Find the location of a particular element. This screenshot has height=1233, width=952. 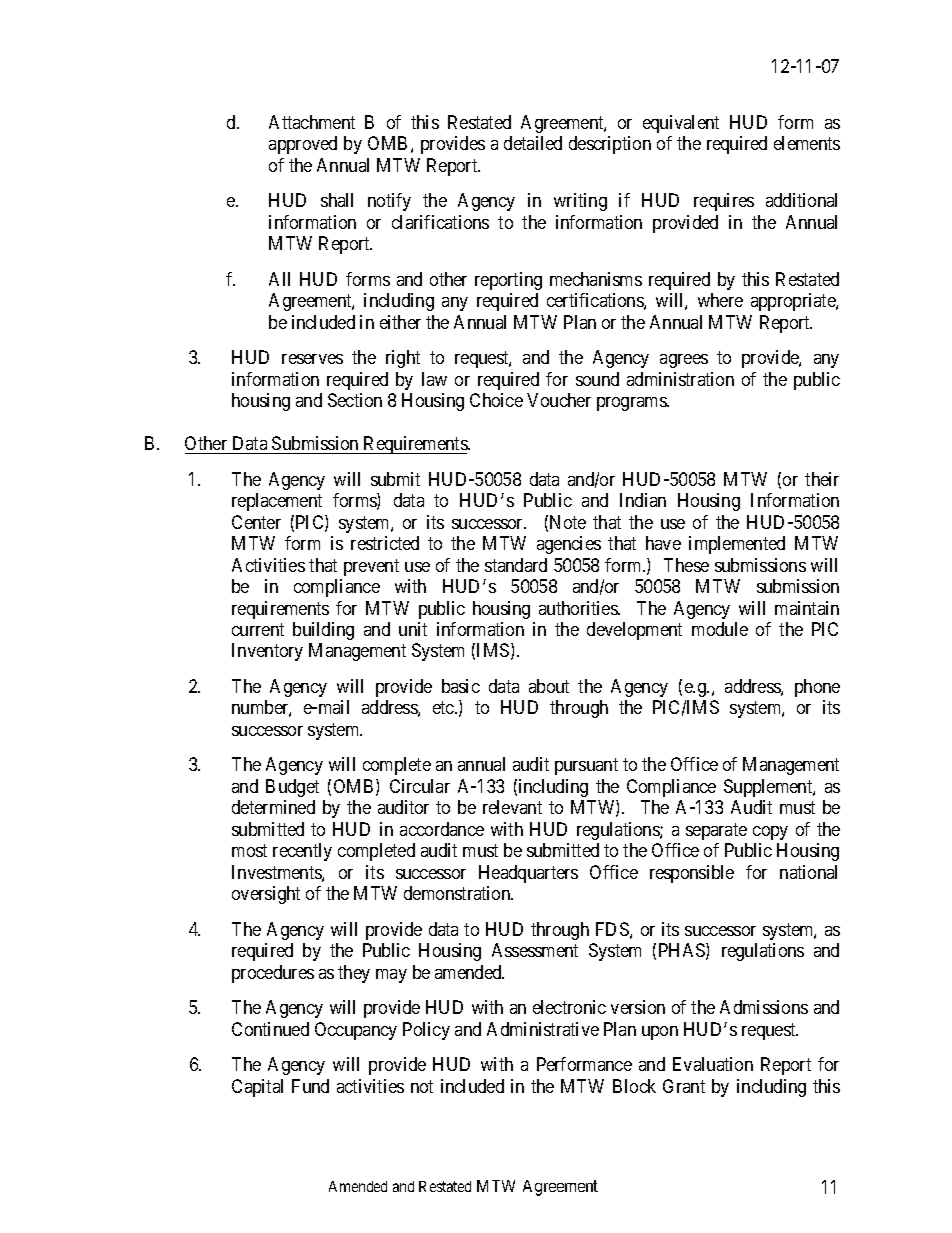

module is located at coordinates (720, 629).
